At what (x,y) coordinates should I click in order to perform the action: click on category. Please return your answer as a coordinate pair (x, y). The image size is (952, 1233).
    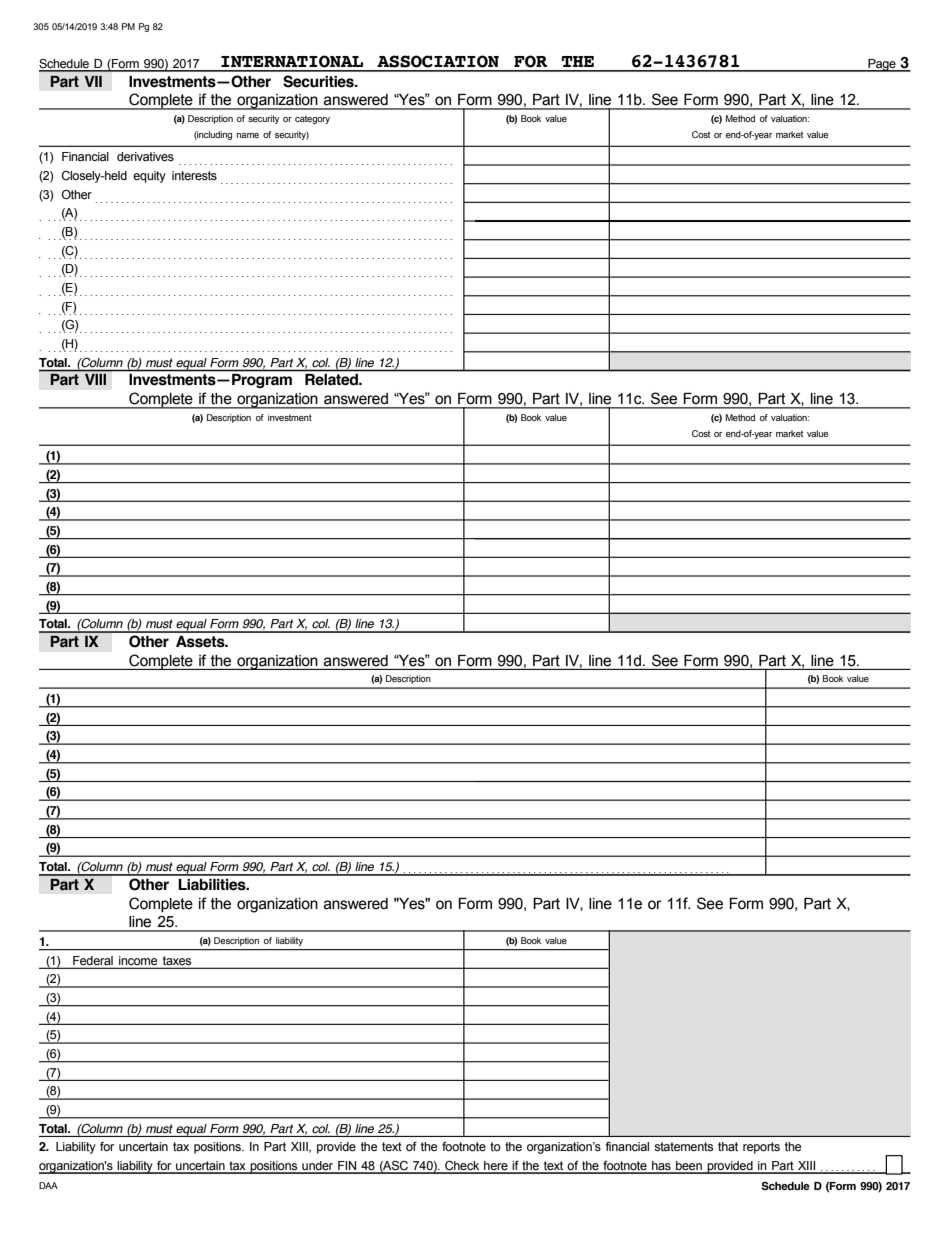
    Looking at the image, I should click on (312, 119).
